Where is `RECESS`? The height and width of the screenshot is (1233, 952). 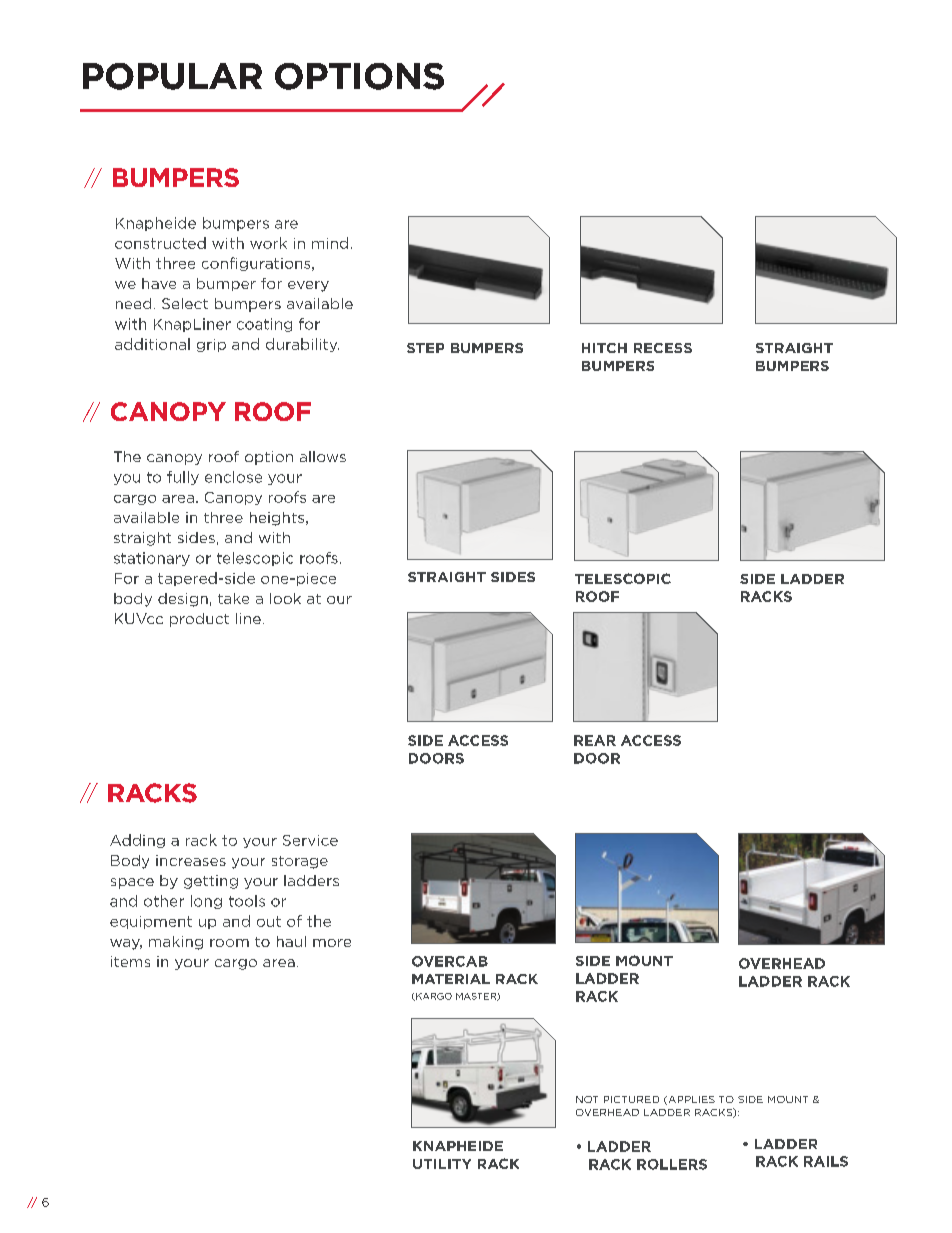
RECESS is located at coordinates (663, 348).
